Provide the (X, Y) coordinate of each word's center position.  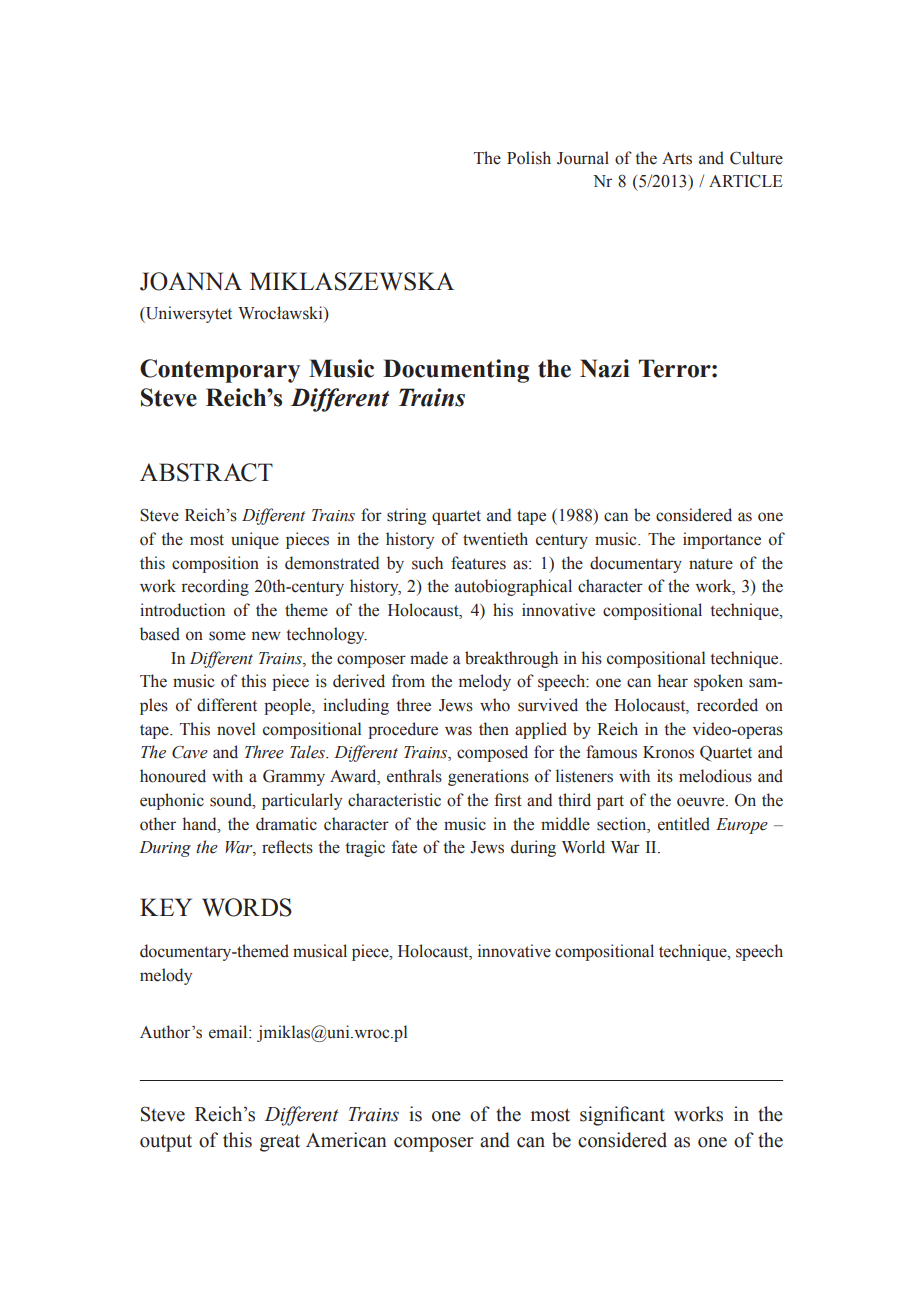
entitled (684, 824)
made (429, 658)
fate (404, 847)
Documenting (456, 371)
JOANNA (191, 281)
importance (722, 540)
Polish (529, 158)
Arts (677, 158)
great (280, 1143)
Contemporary (220, 371)
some (227, 636)
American (346, 1140)
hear (673, 681)
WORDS (247, 907)
